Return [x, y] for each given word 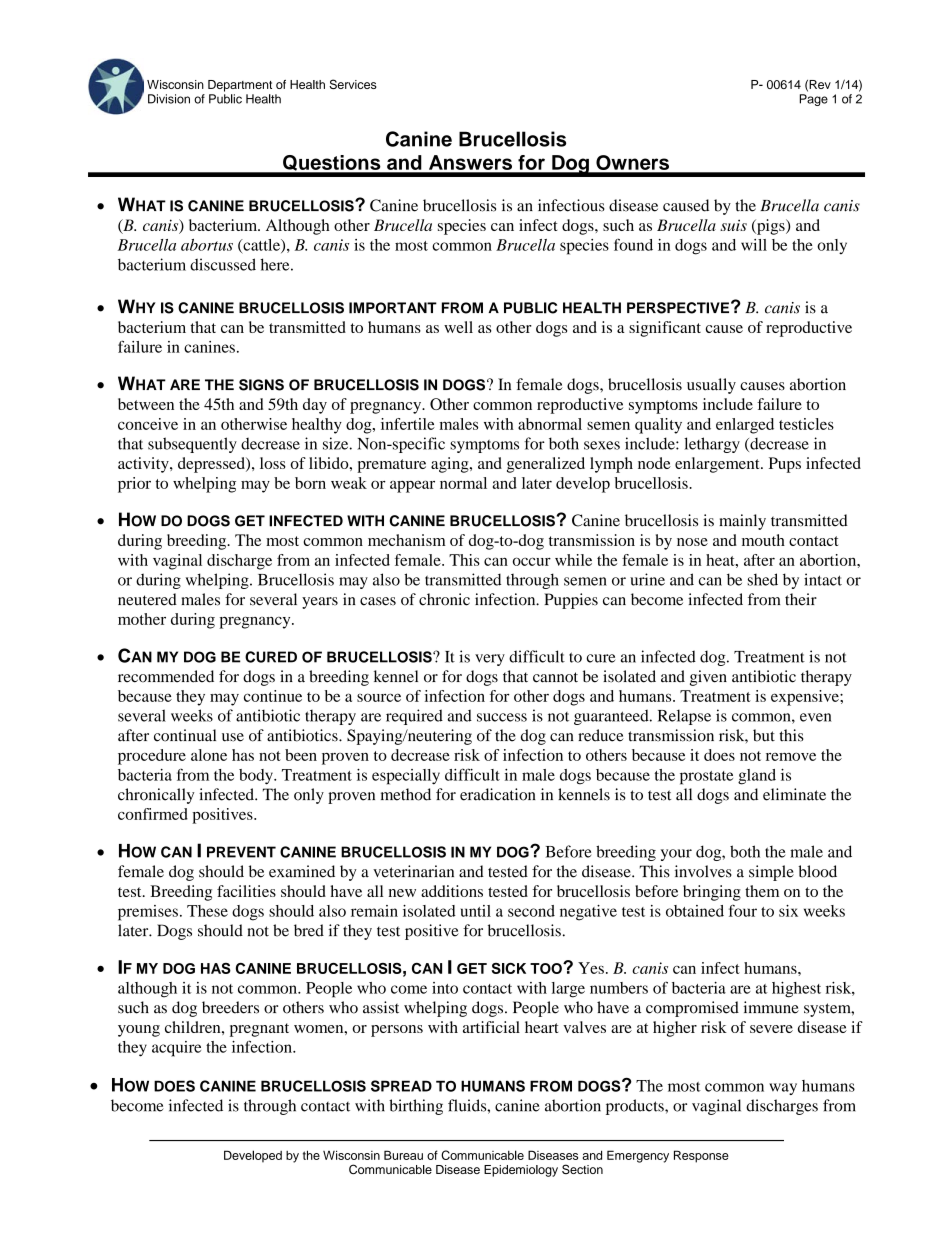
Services [353, 84]
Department [240, 86]
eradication [497, 794]
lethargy [712, 445]
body [257, 777]
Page [814, 100]
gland [757, 777]
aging [451, 465]
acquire [176, 1049]
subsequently [192, 445]
